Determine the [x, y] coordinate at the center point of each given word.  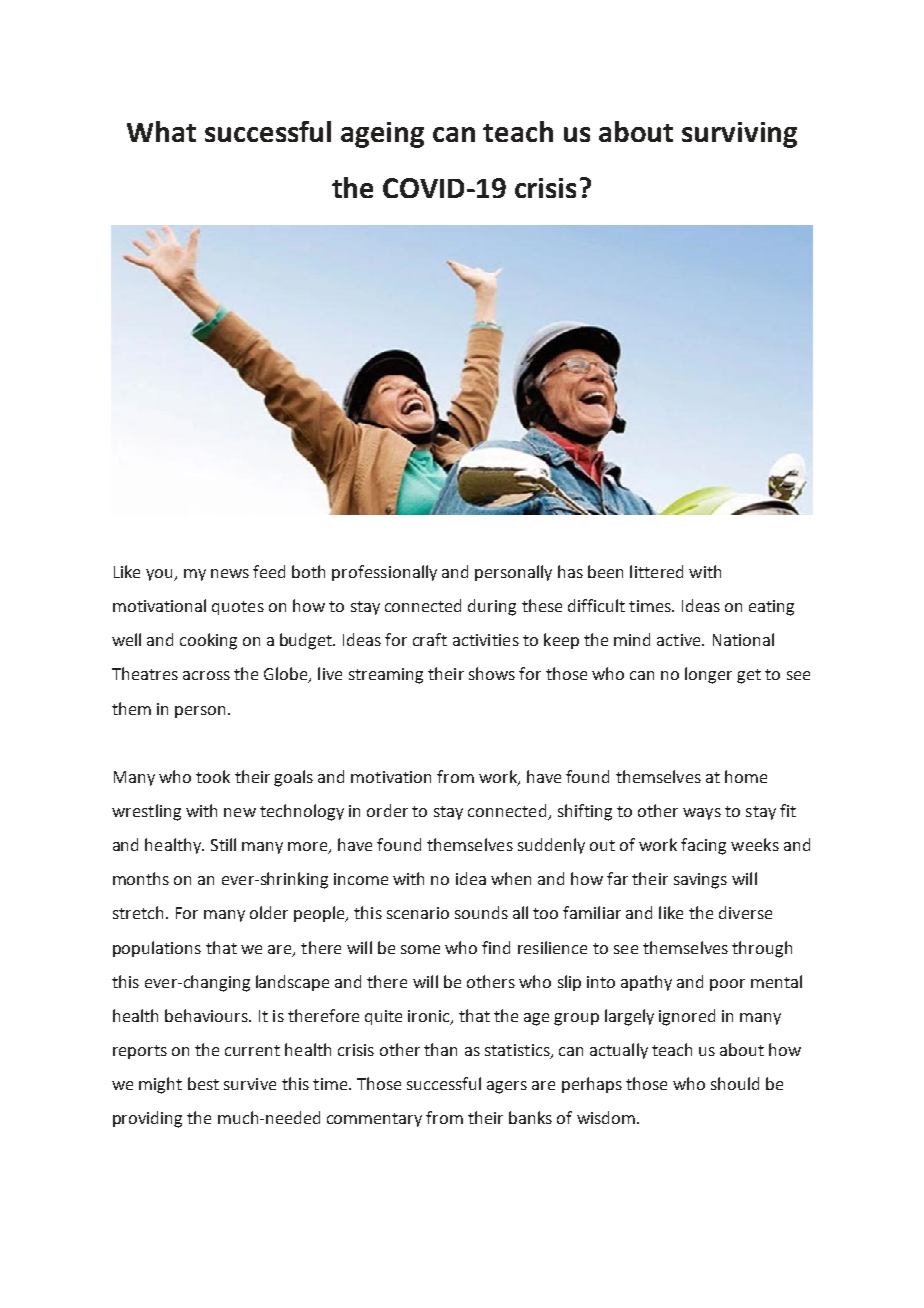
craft [430, 639]
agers [507, 1087]
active [680, 640]
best [203, 1083]
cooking [208, 641]
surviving [739, 135]
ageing [382, 135]
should [735, 1083]
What [161, 131]
